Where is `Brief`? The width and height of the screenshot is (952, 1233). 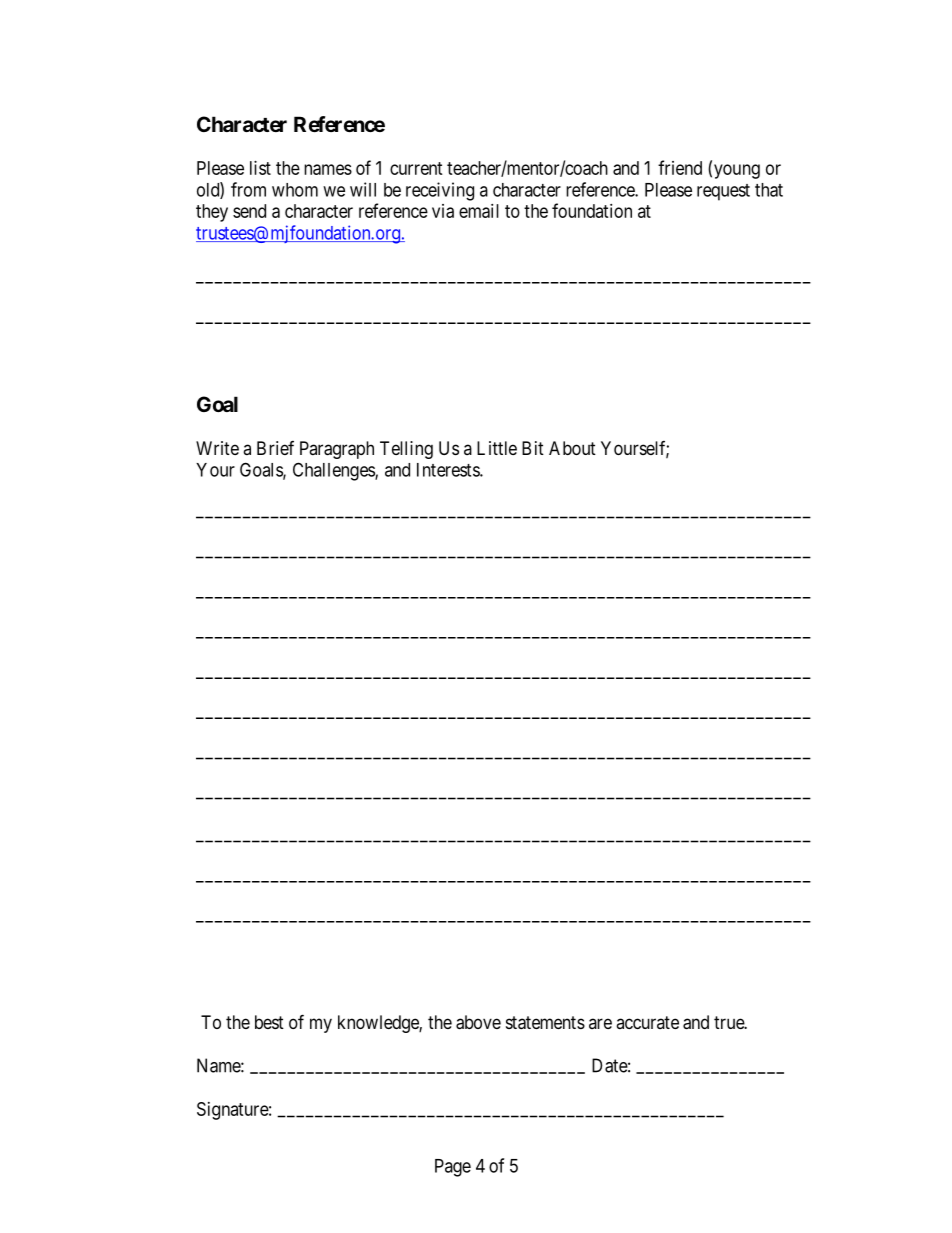 Brief is located at coordinates (275, 448).
